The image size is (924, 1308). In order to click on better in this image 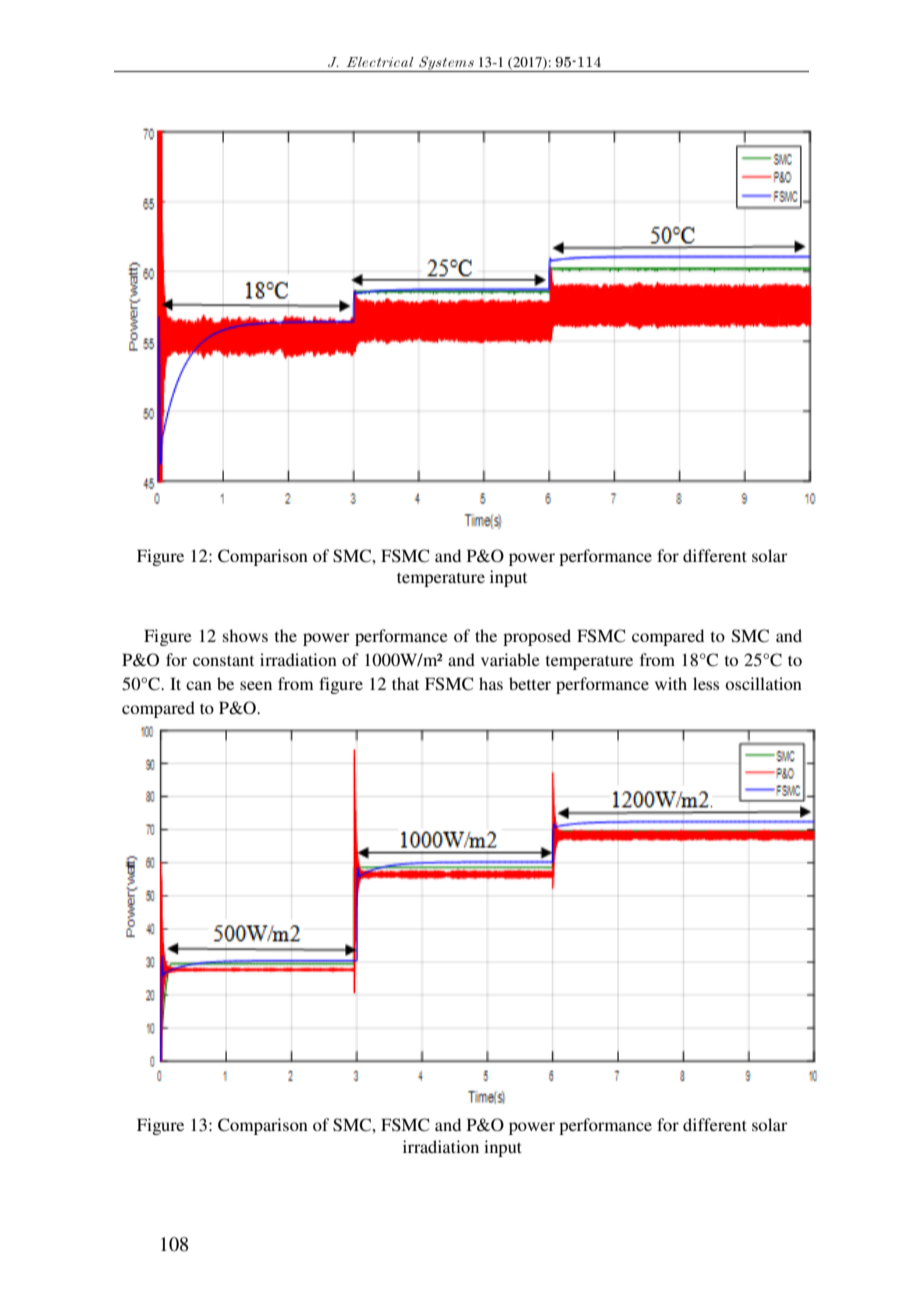, I will do `click(530, 683)`.
